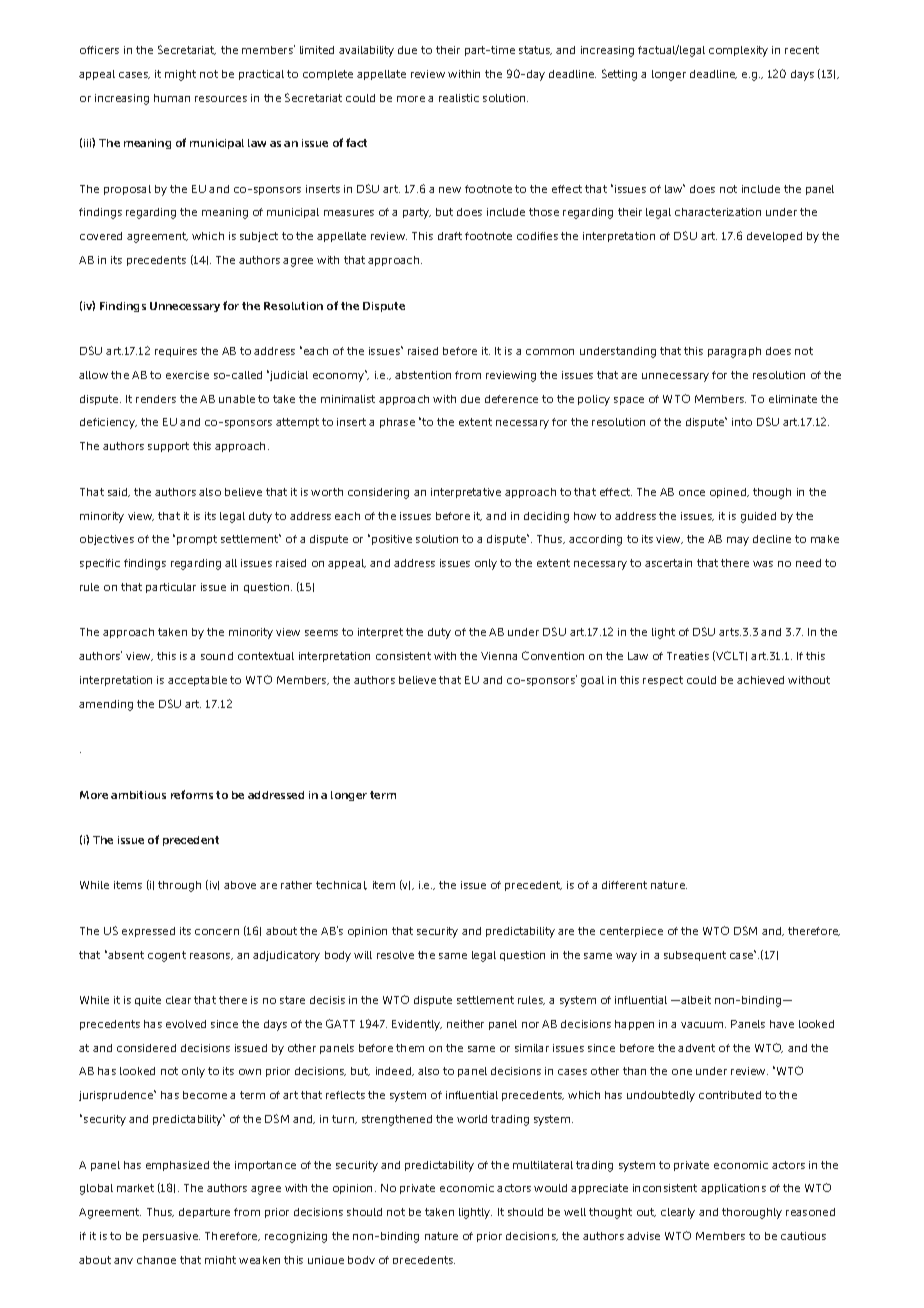 The height and width of the screenshot is (1308, 924). What do you see at coordinates (734, 352) in the screenshot?
I see `paragraph` at bounding box center [734, 352].
